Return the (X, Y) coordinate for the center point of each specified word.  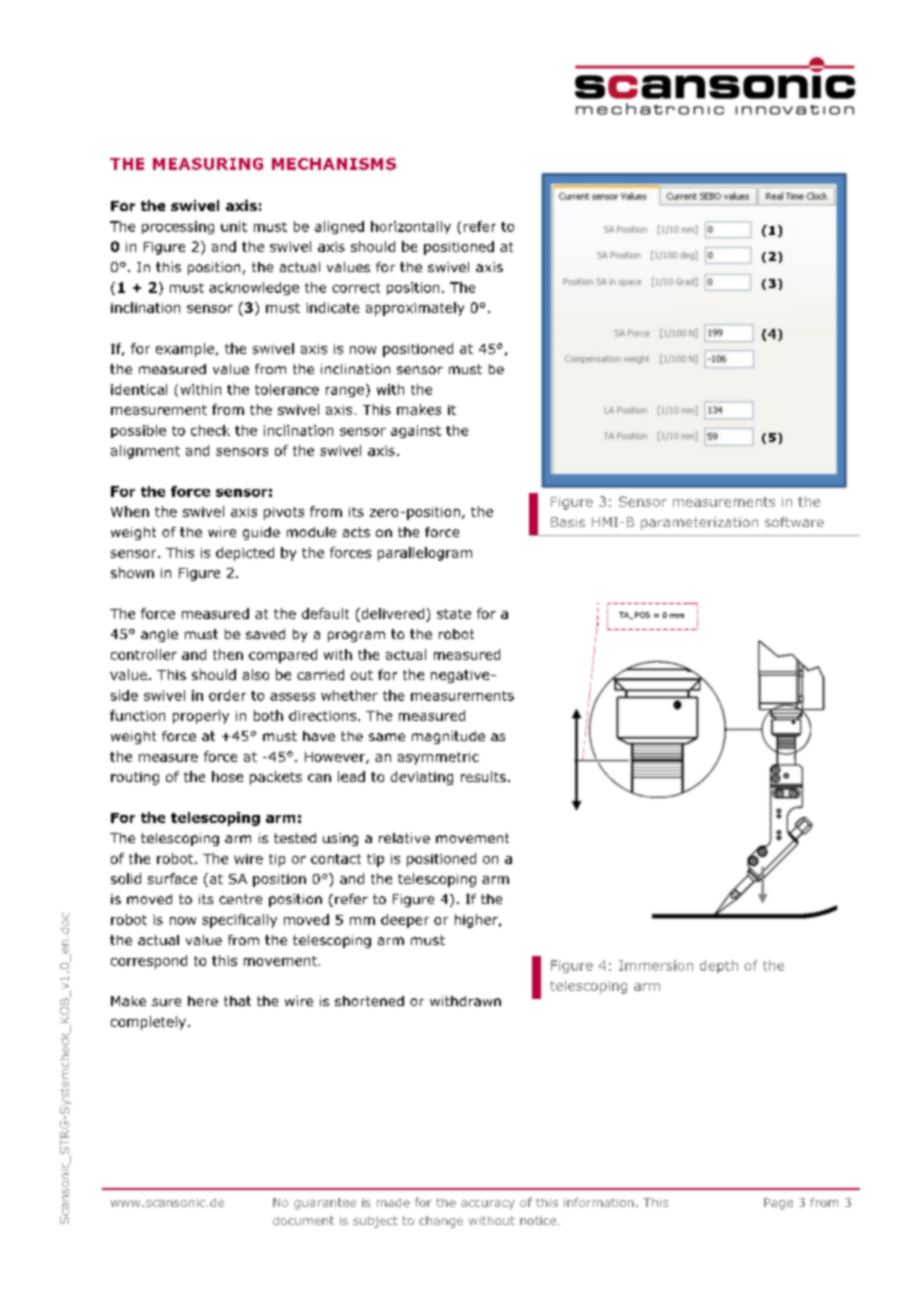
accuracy (488, 1205)
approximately (415, 309)
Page (778, 1204)
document (303, 1220)
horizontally (411, 227)
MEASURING (208, 164)
